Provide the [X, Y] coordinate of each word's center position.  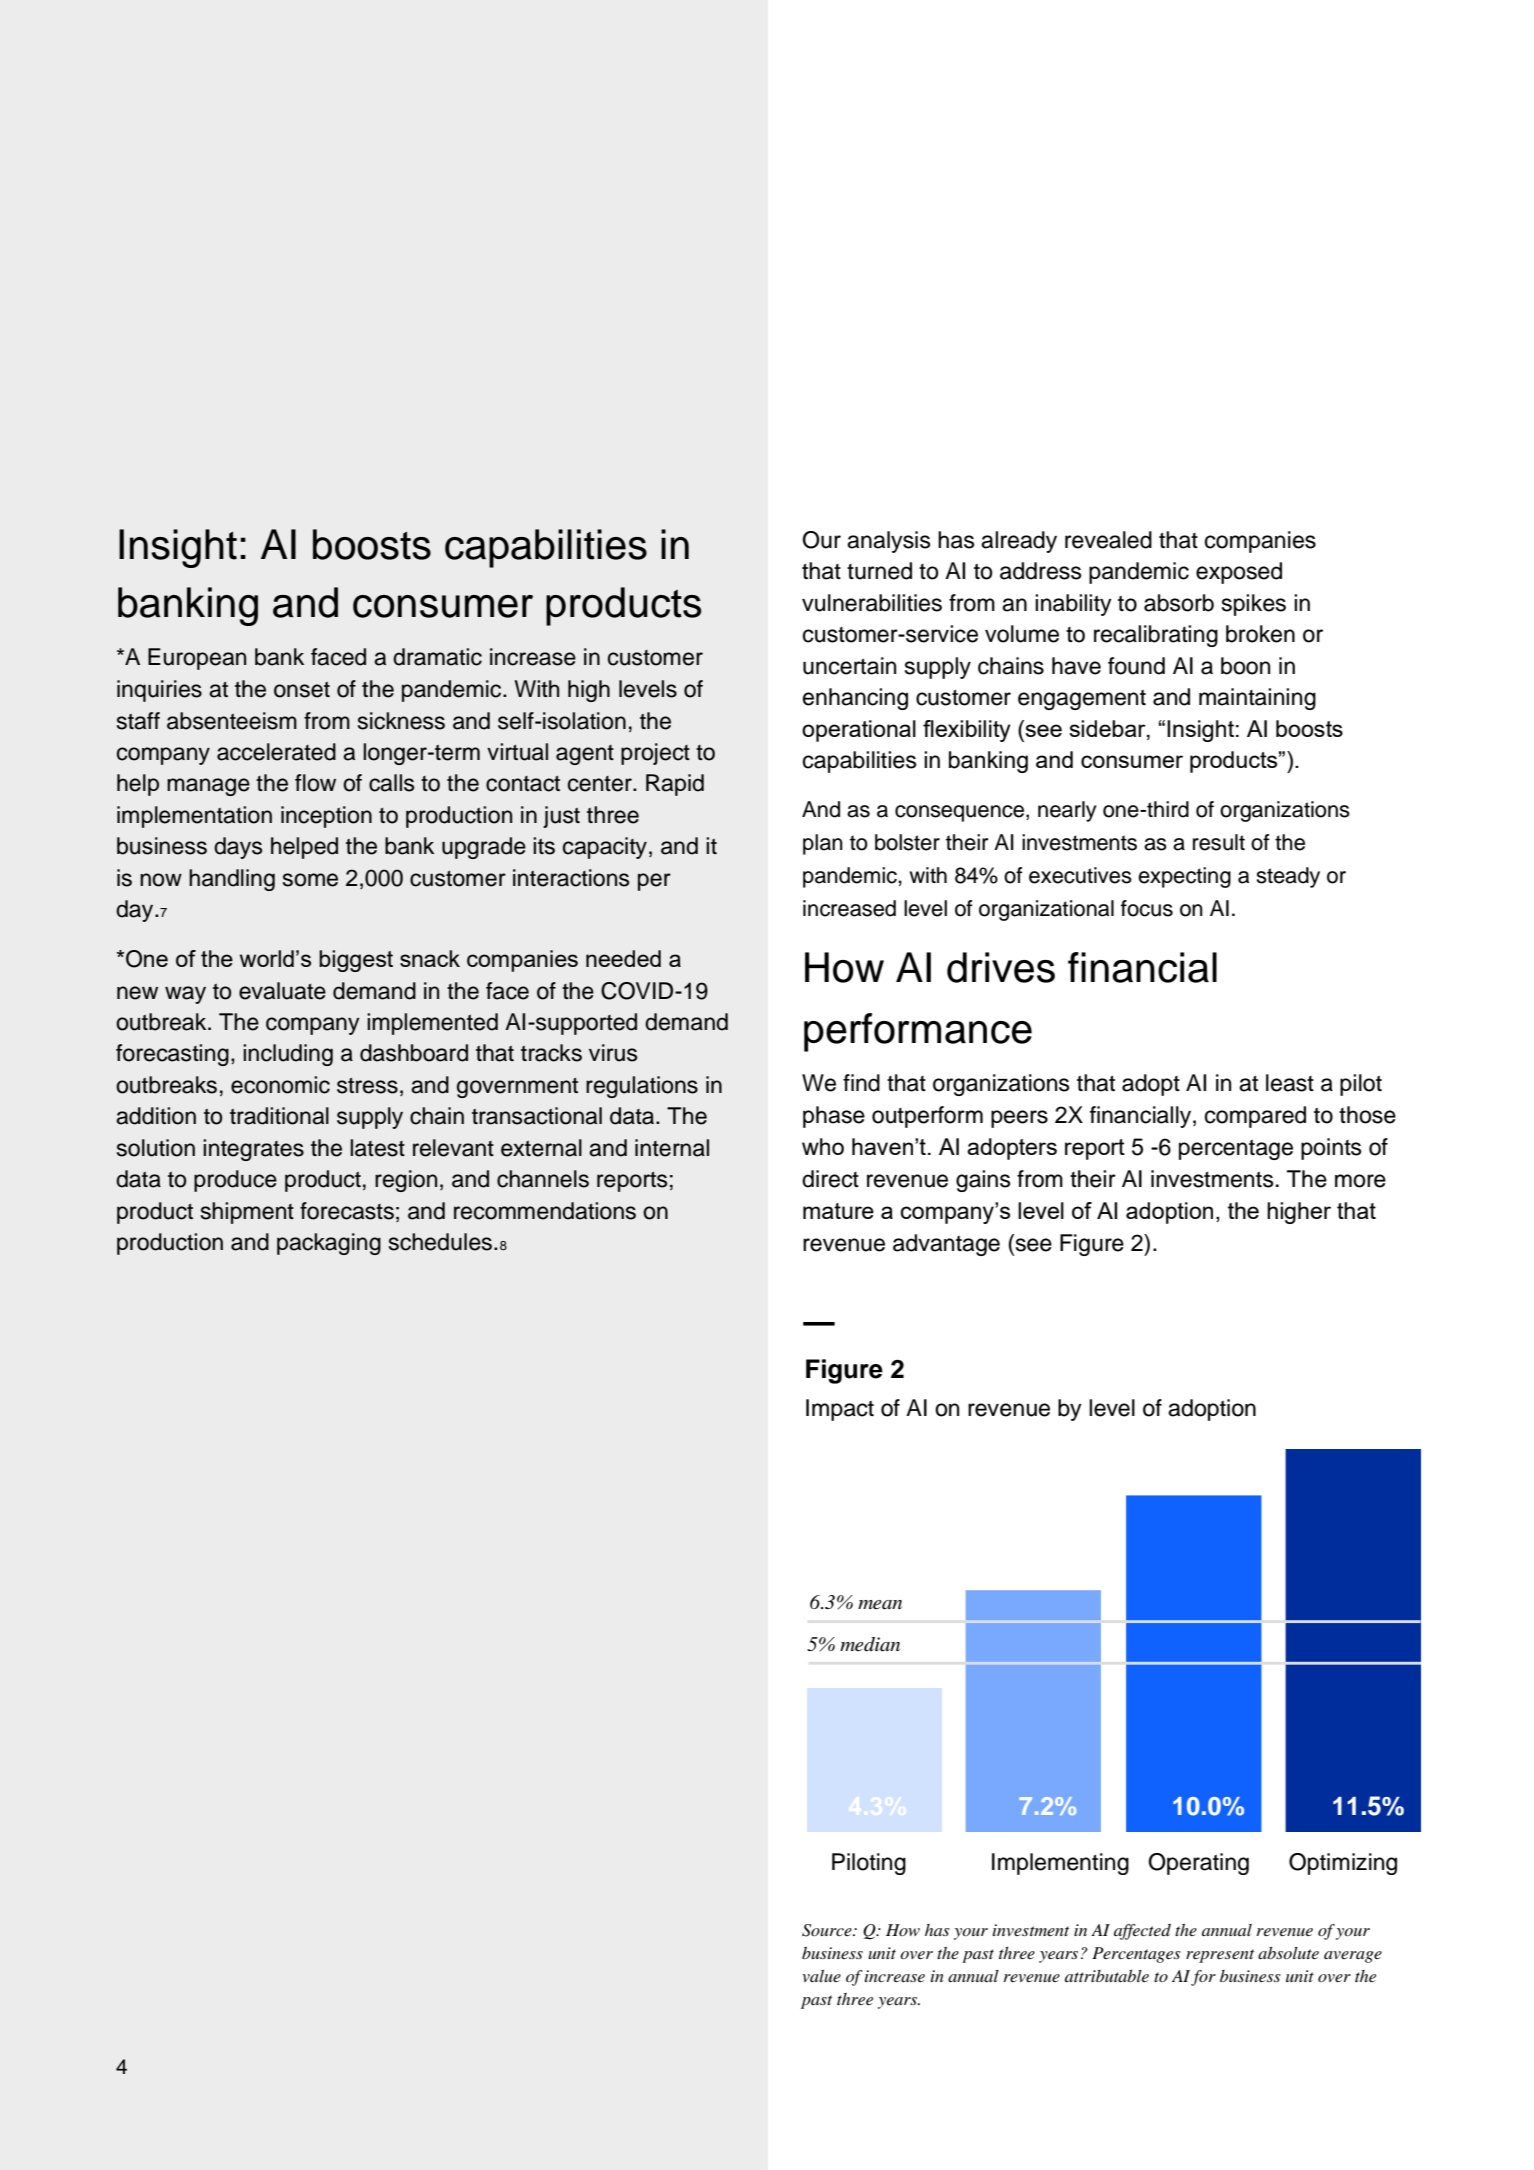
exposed [1239, 573]
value [821, 1976]
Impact [840, 1410]
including [288, 1055]
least [1290, 1083]
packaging [329, 1244]
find [861, 1083]
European [197, 659]
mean [880, 1605]
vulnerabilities [872, 603]
